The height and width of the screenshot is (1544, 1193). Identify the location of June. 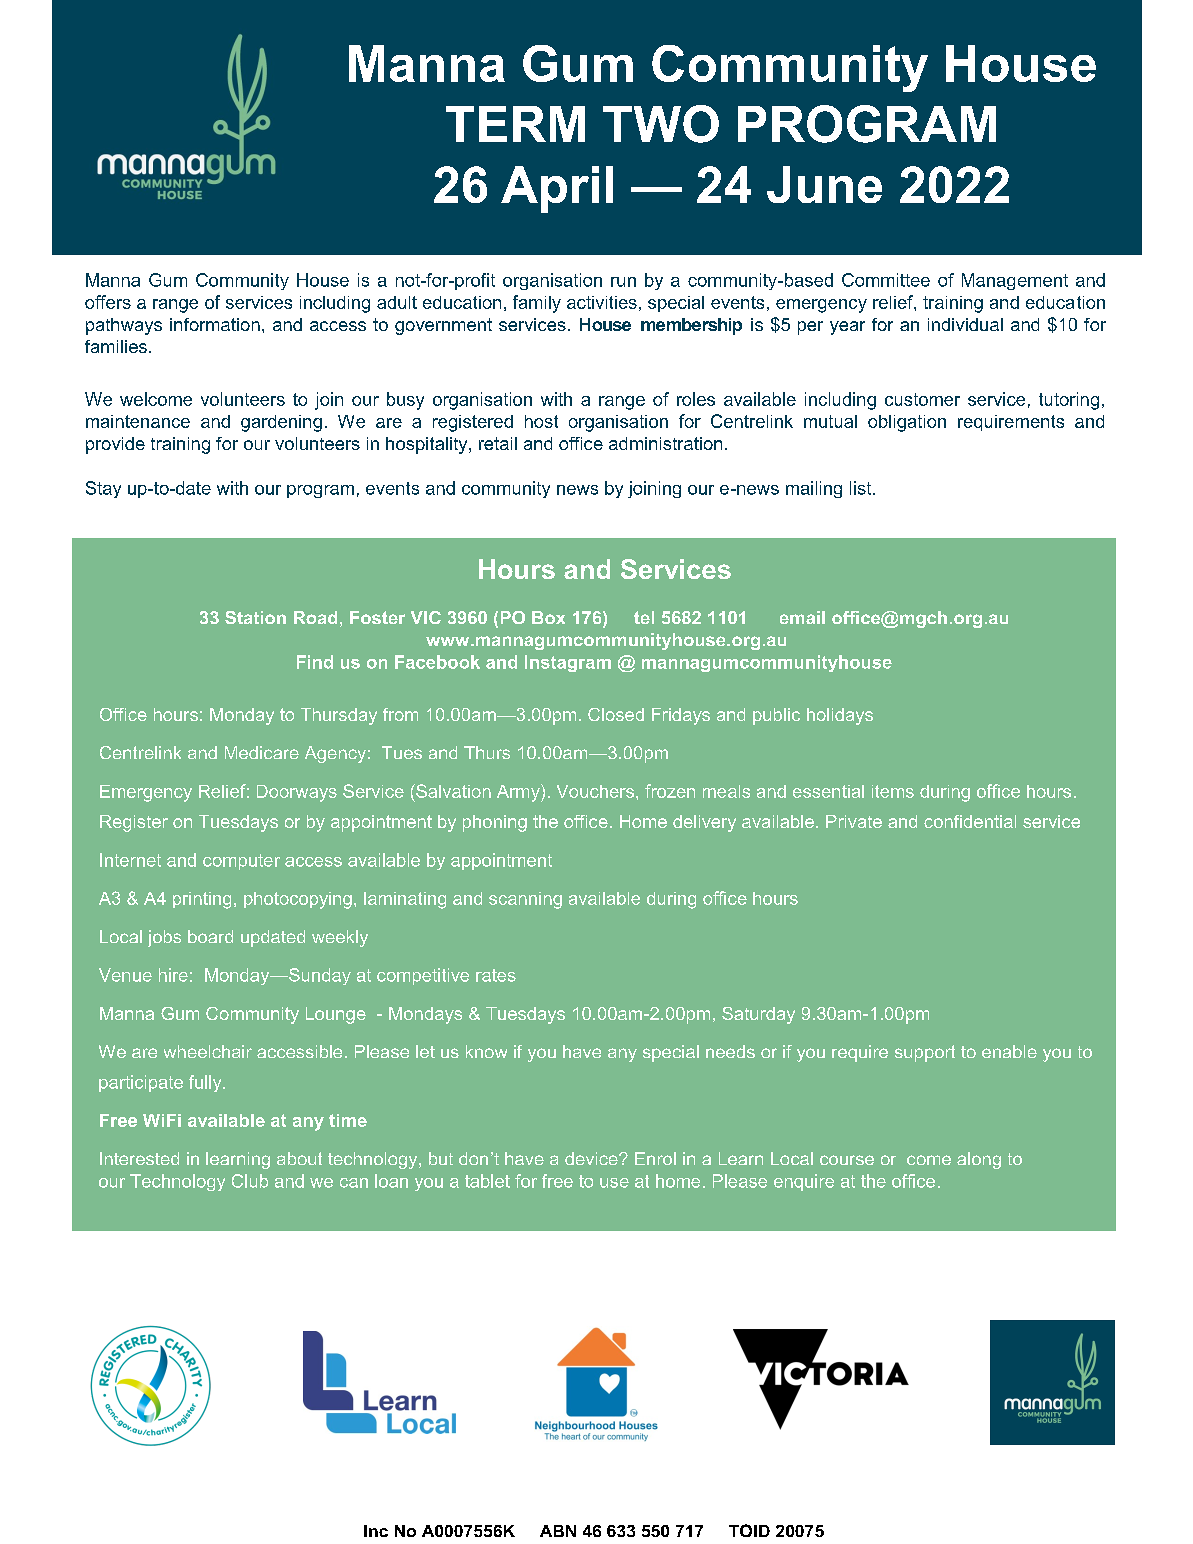
(824, 184).
